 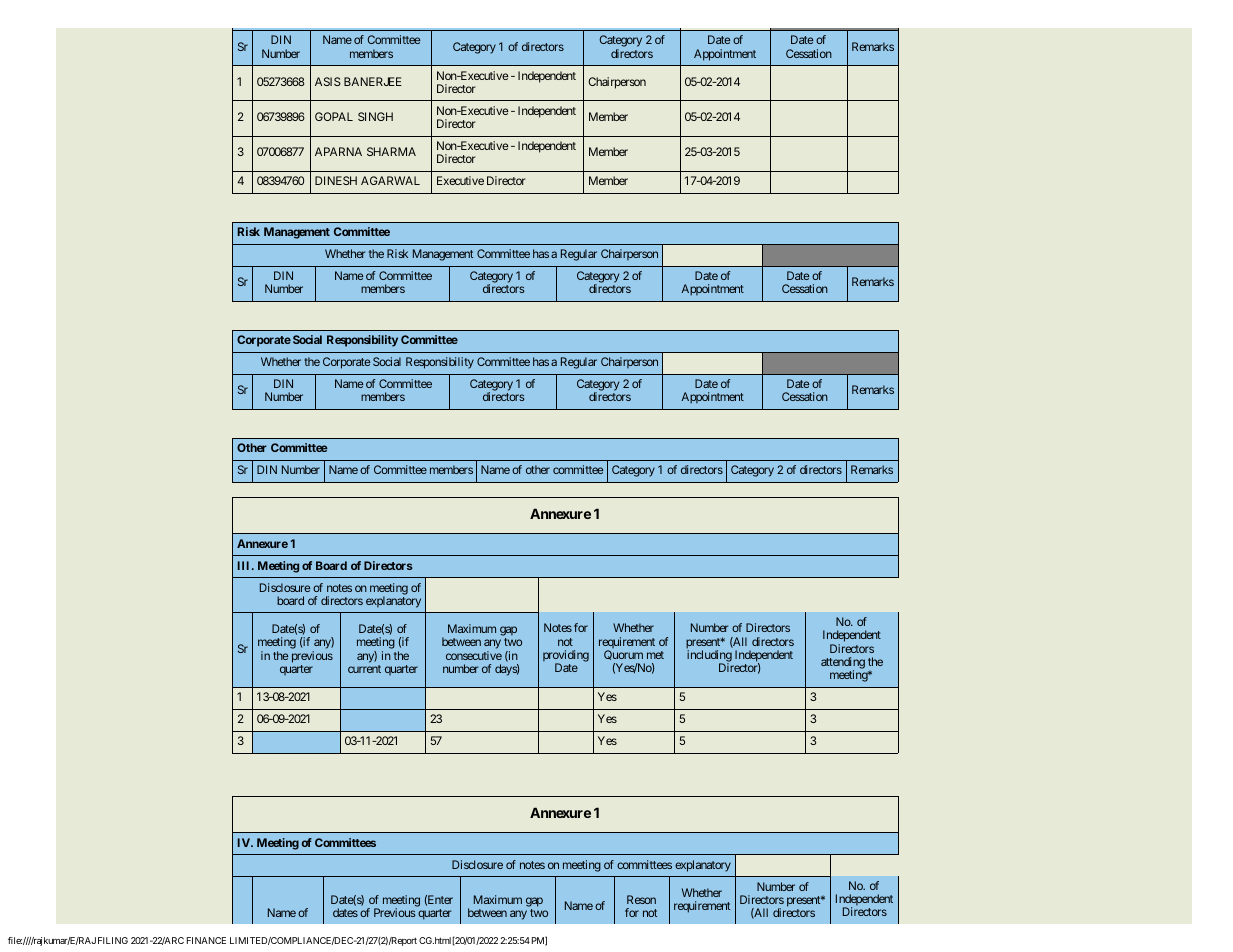 I want to click on FINANCE, so click(x=206, y=940).
